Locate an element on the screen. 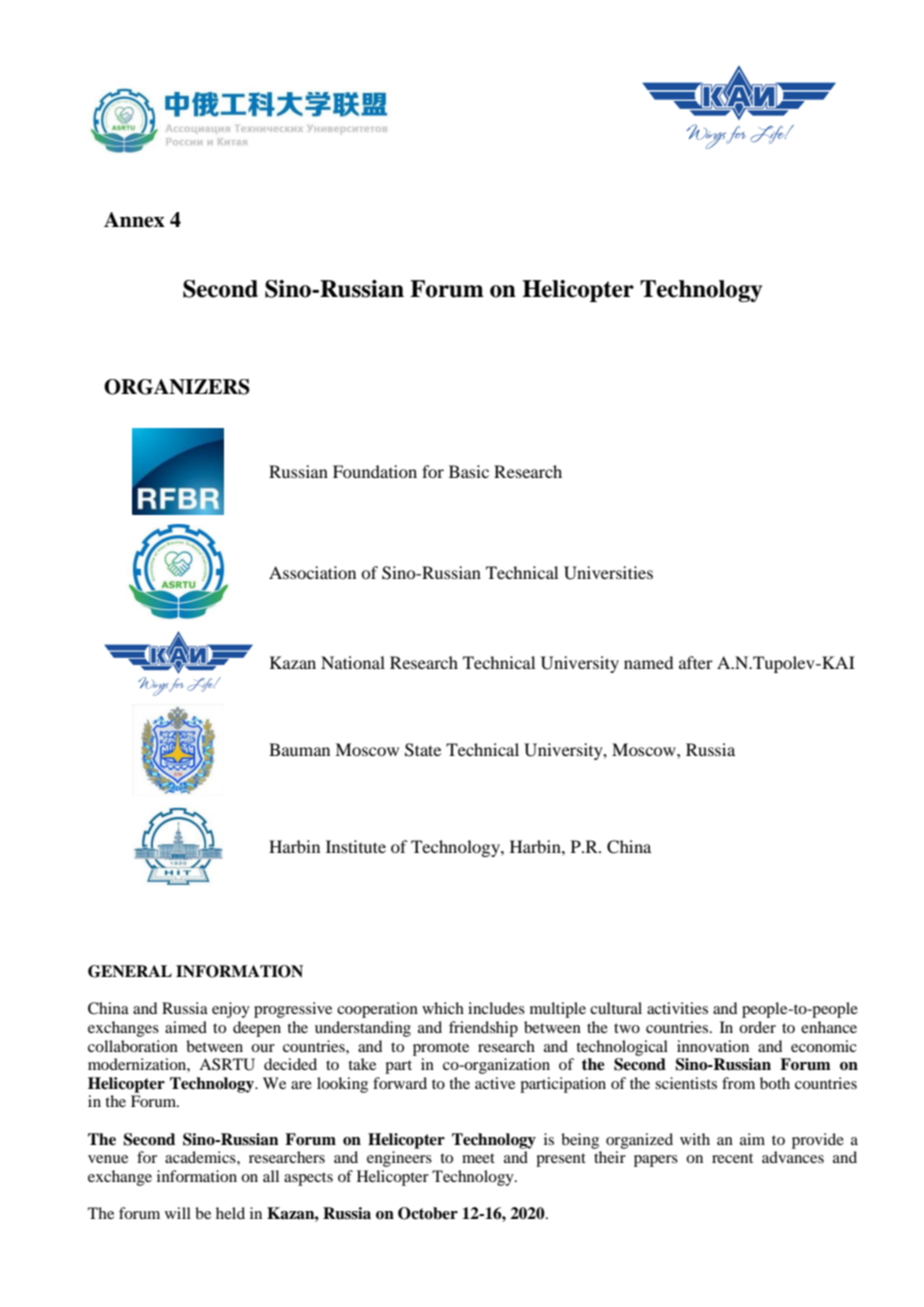 This screenshot has height=1307, width=924. Basic is located at coordinates (469, 471).
